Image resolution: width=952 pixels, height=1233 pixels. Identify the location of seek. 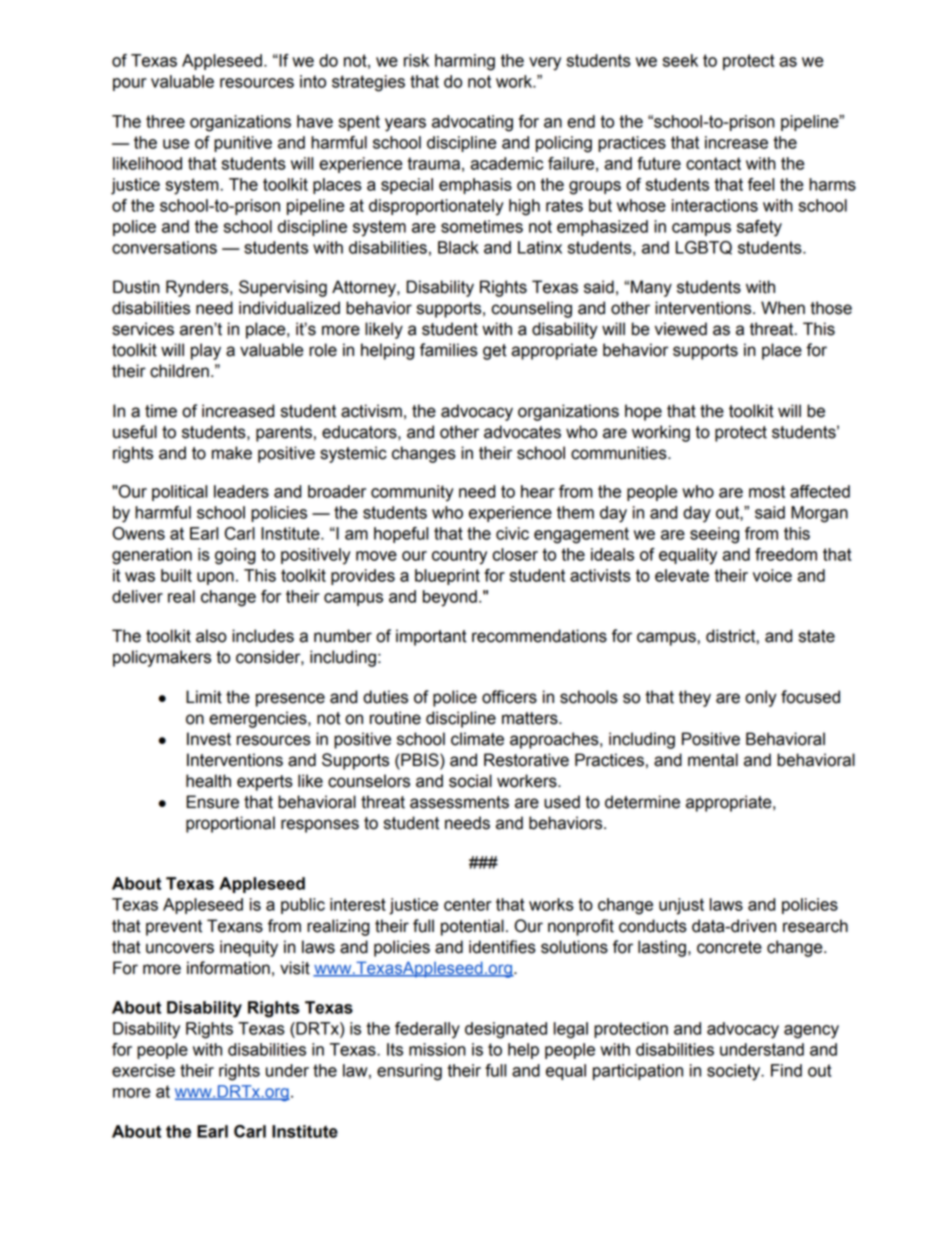
(680, 60).
